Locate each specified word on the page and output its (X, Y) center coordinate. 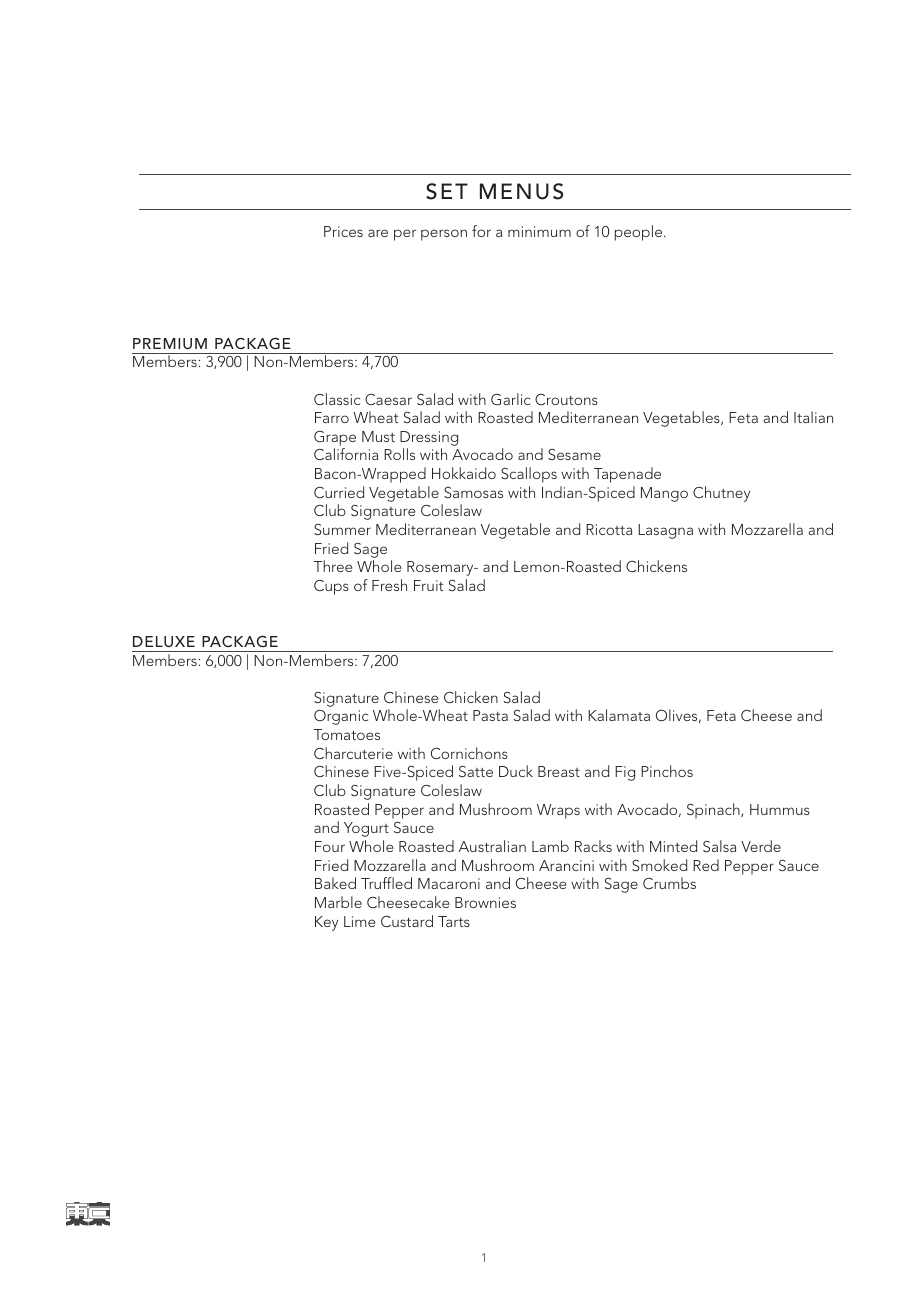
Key (326, 923)
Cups (331, 587)
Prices (343, 231)
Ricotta (609, 529)
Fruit (429, 585)
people (640, 233)
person (444, 235)
